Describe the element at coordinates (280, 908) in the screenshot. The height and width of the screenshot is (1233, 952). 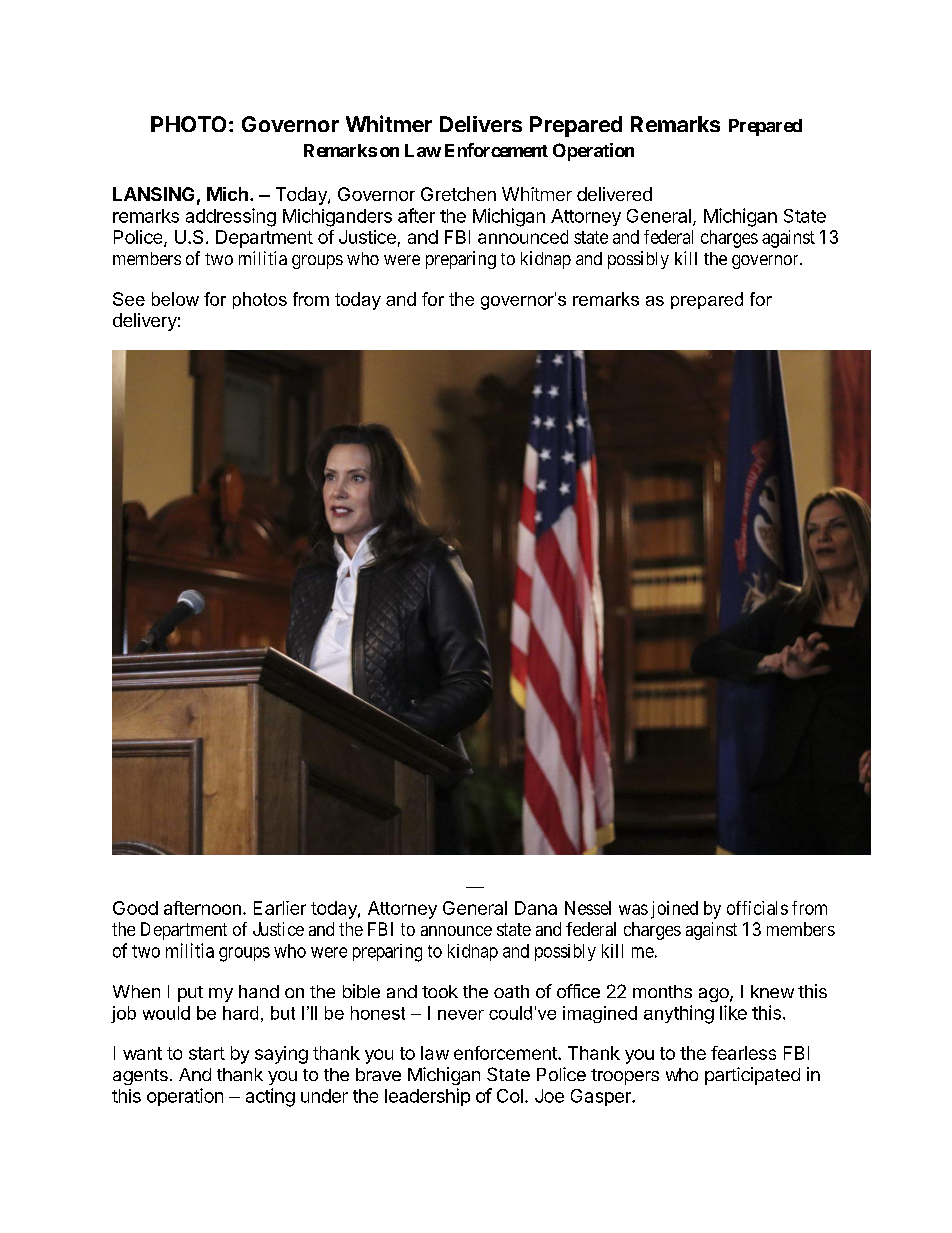
I see `Earlier` at that location.
